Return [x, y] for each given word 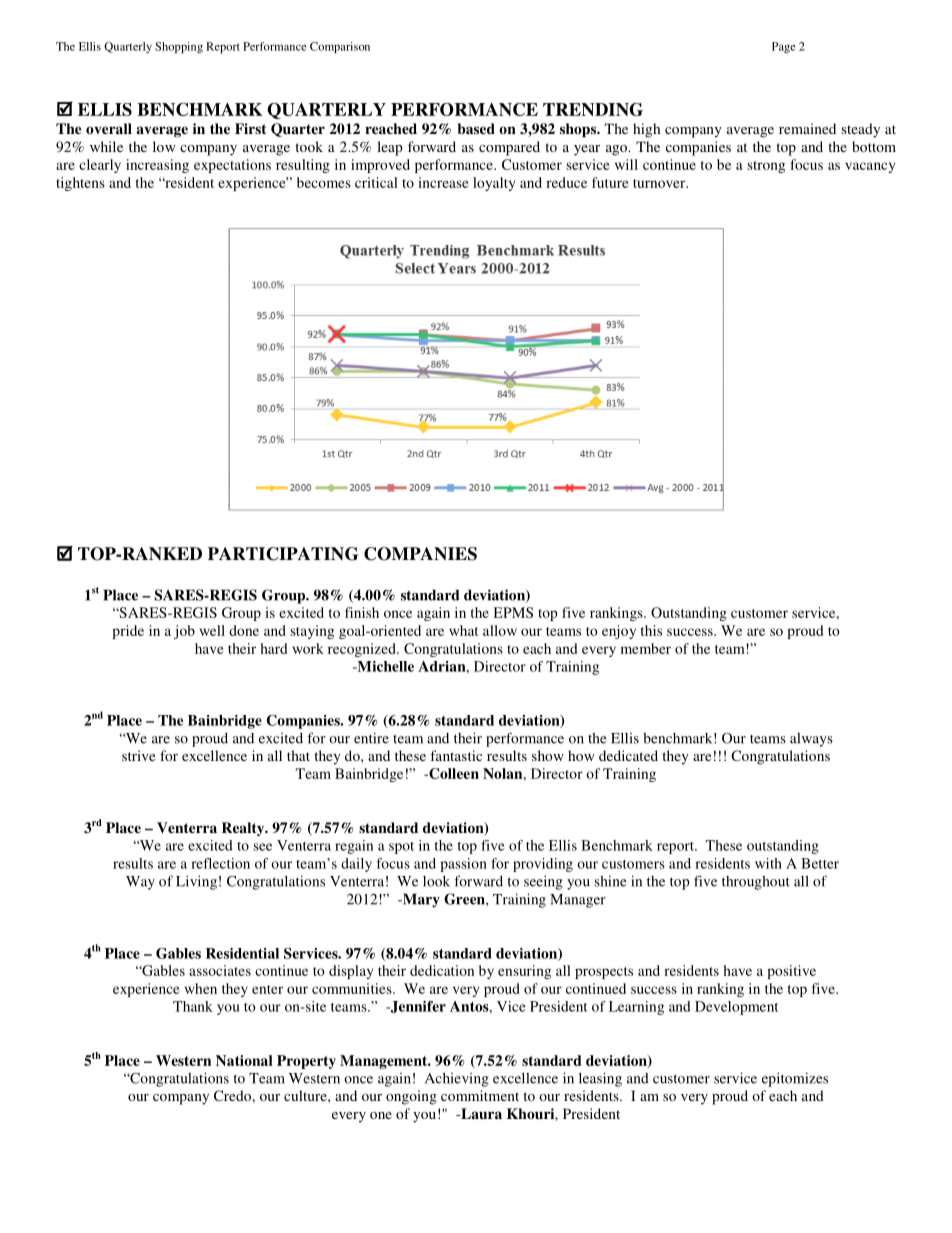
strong [766, 167]
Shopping [179, 48]
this [651, 630]
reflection [220, 863]
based [476, 128]
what [463, 630]
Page [784, 47]
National [244, 1060]
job [184, 632]
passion [463, 865]
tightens [80, 184]
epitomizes [795, 1079]
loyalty [494, 184]
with [768, 863]
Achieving [457, 1079]
